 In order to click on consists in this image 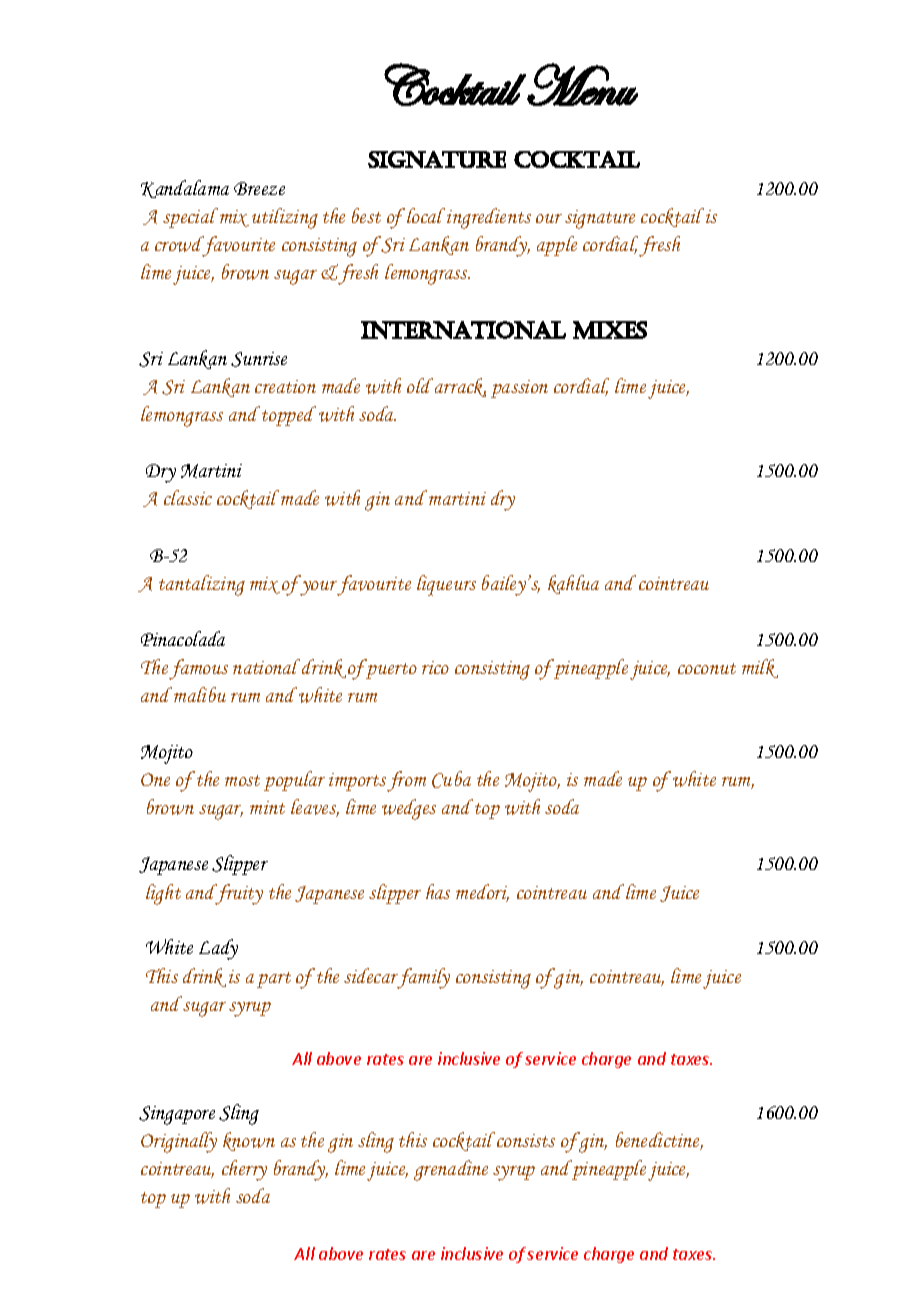, I will do `click(526, 1140)`.
